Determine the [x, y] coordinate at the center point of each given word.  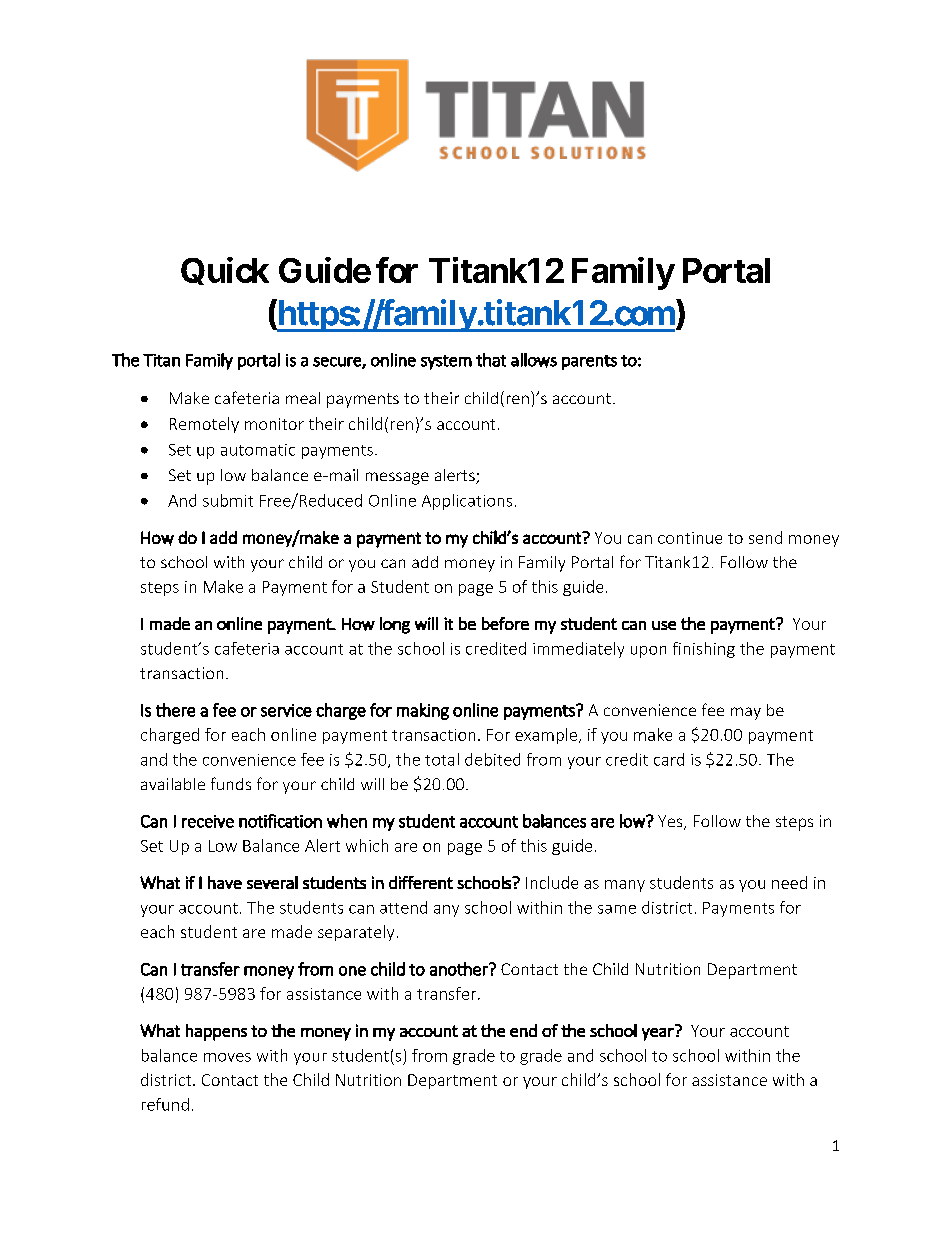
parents [589, 362]
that [491, 360]
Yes [671, 822]
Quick [225, 271]
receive [208, 821]
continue [690, 538]
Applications [467, 502]
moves [227, 1057]
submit [228, 500]
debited [492, 759]
